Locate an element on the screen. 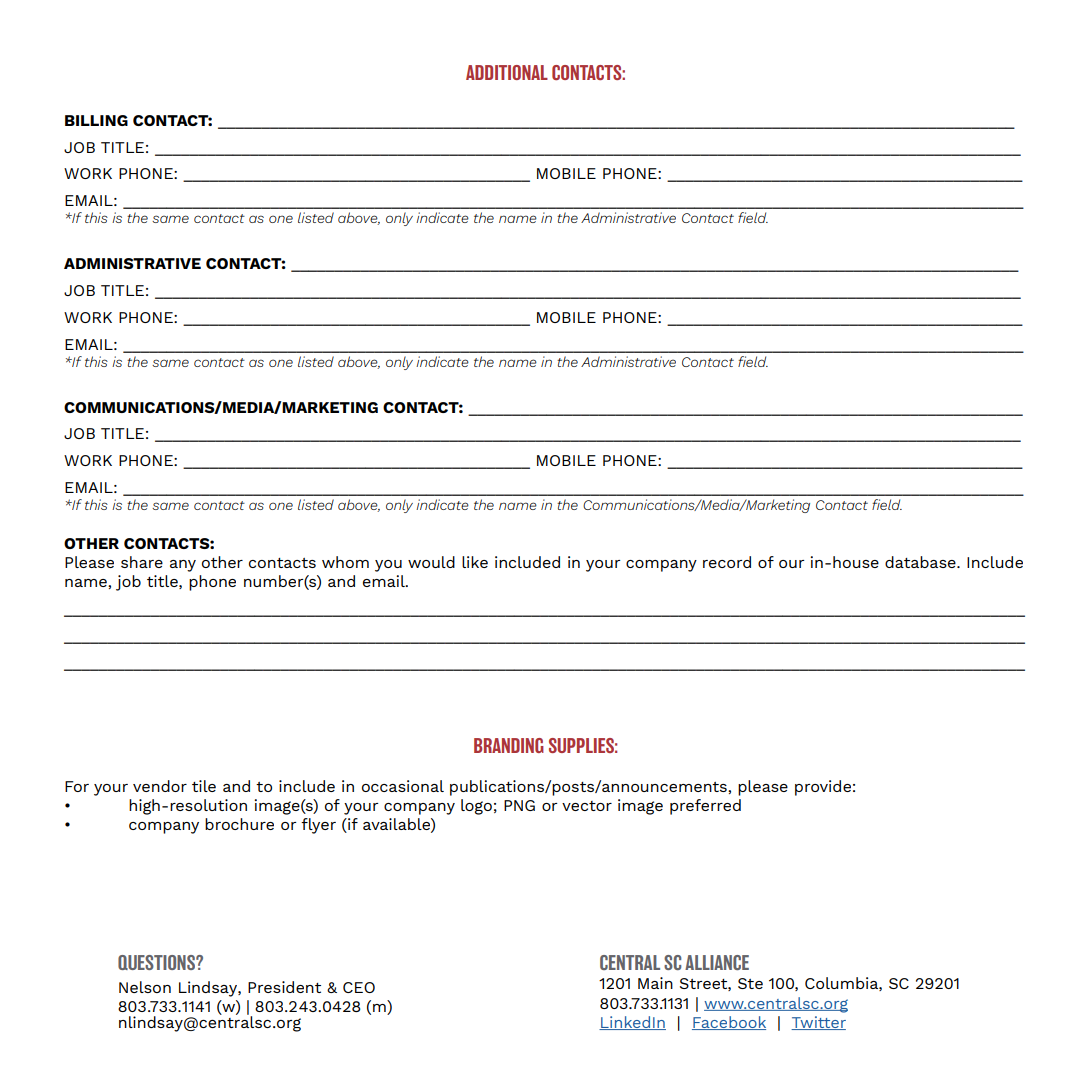  preferred is located at coordinates (705, 807).
